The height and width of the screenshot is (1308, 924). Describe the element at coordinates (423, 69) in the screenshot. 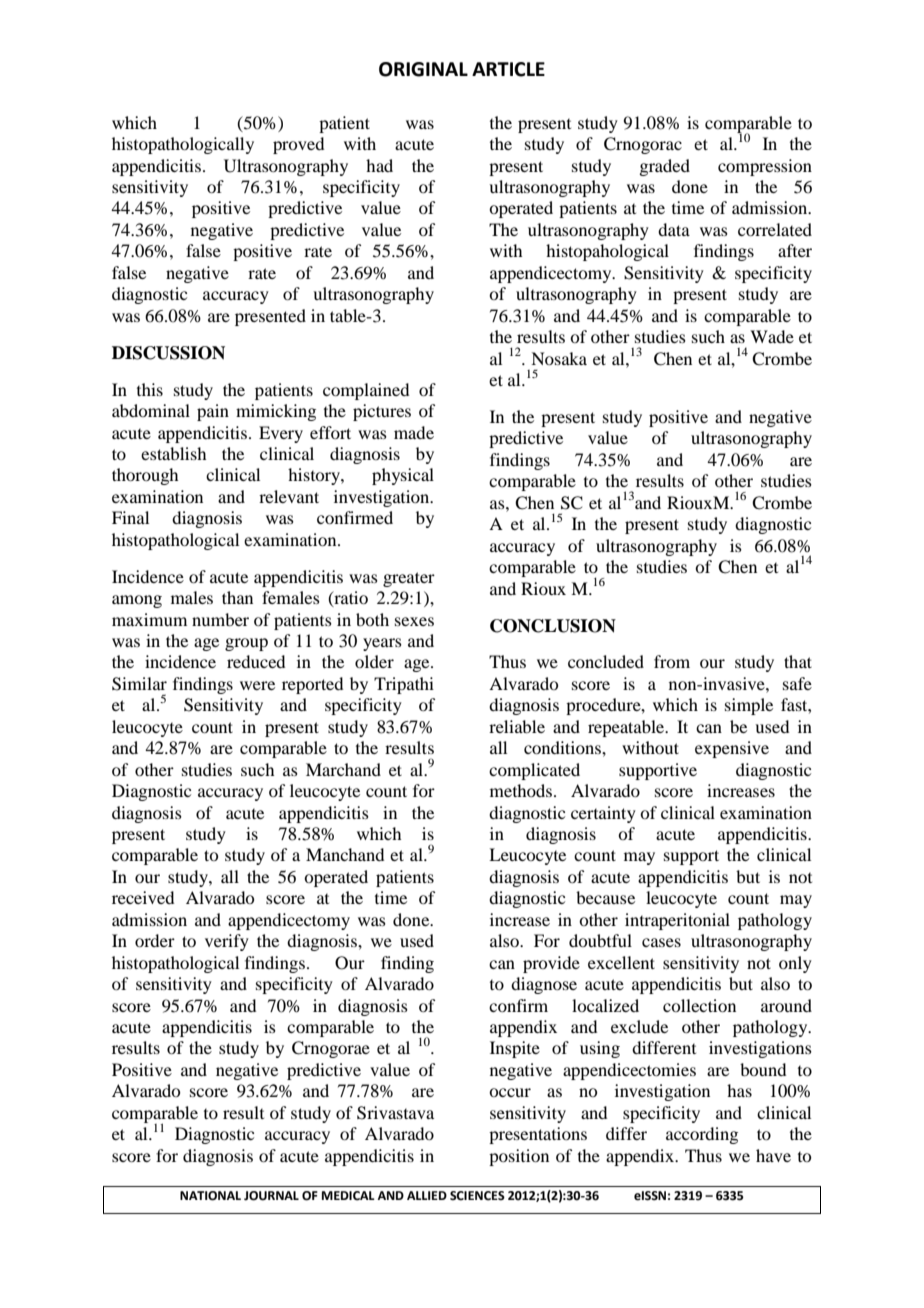

I see `ORIGINAL` at that location.
